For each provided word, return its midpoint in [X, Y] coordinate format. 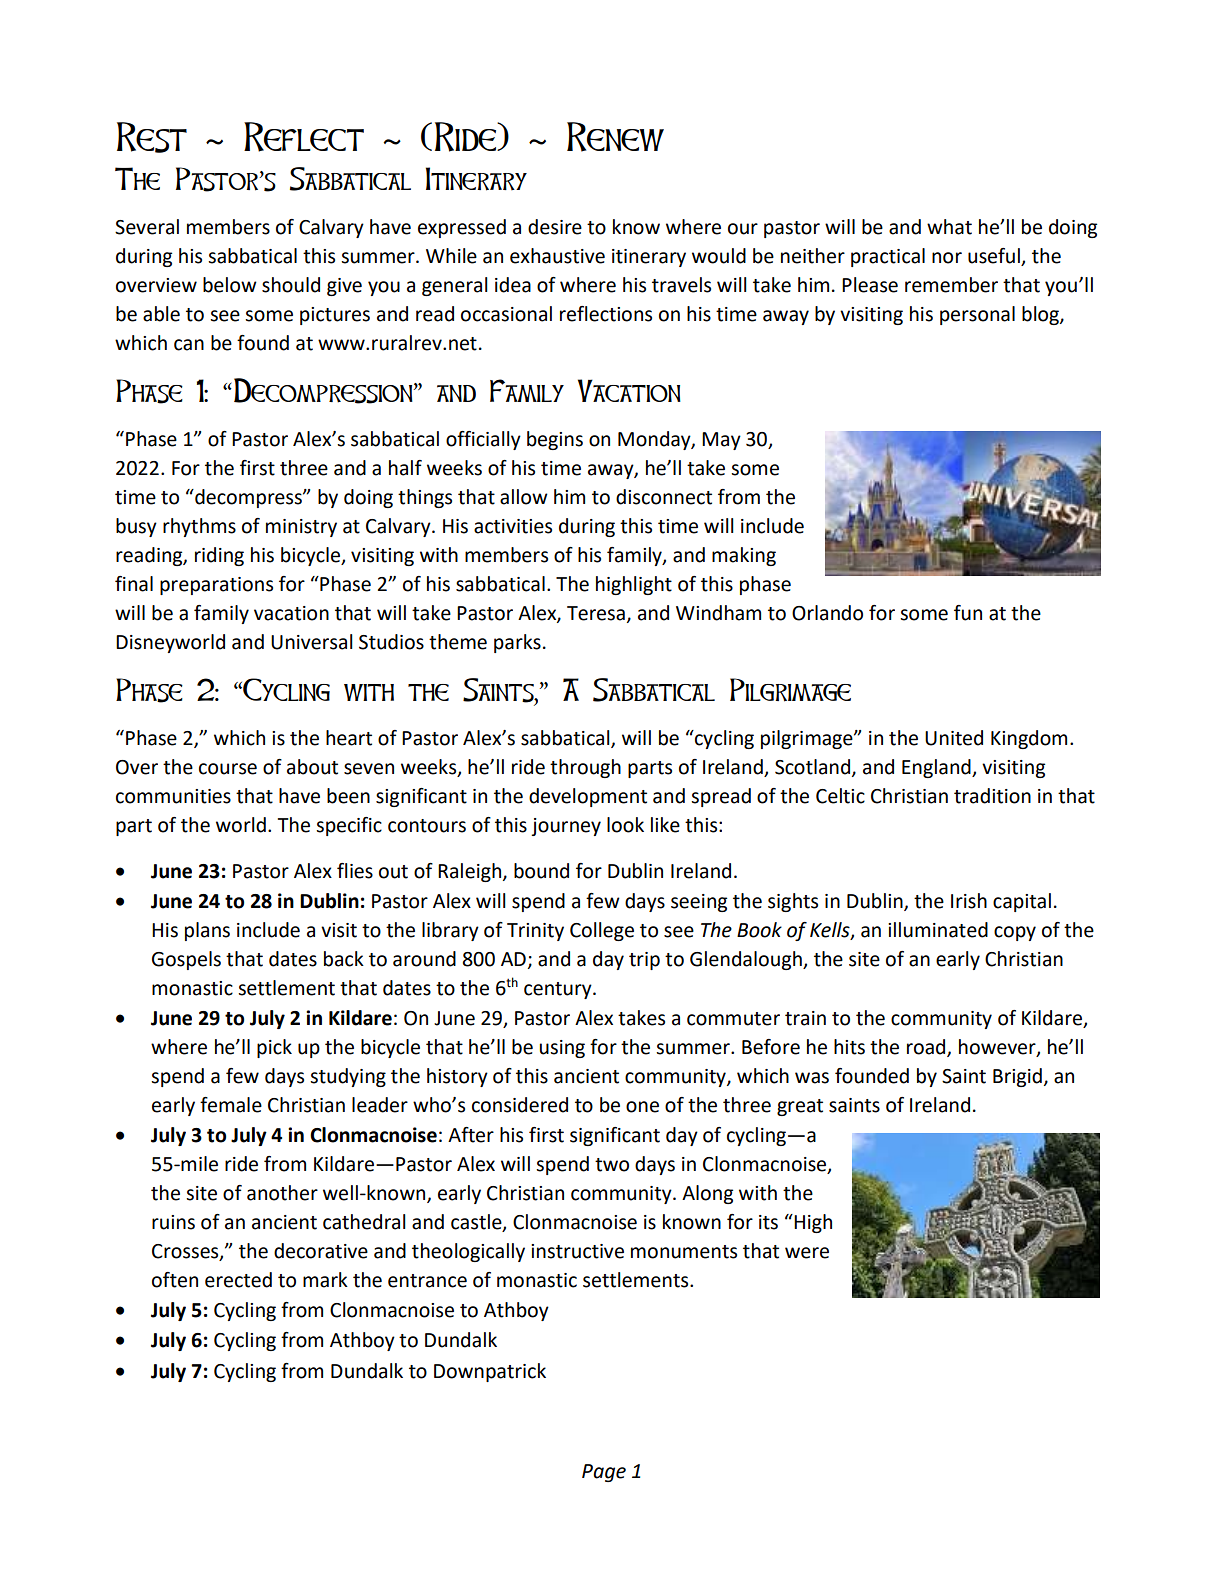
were [807, 1253]
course [228, 769]
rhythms [199, 527]
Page [604, 1473]
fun [968, 613]
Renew [615, 137]
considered [520, 1105]
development [588, 797]
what [949, 227]
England [937, 768]
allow [524, 497]
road [927, 1048]
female [231, 1105]
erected [238, 1280]
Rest [152, 137]
